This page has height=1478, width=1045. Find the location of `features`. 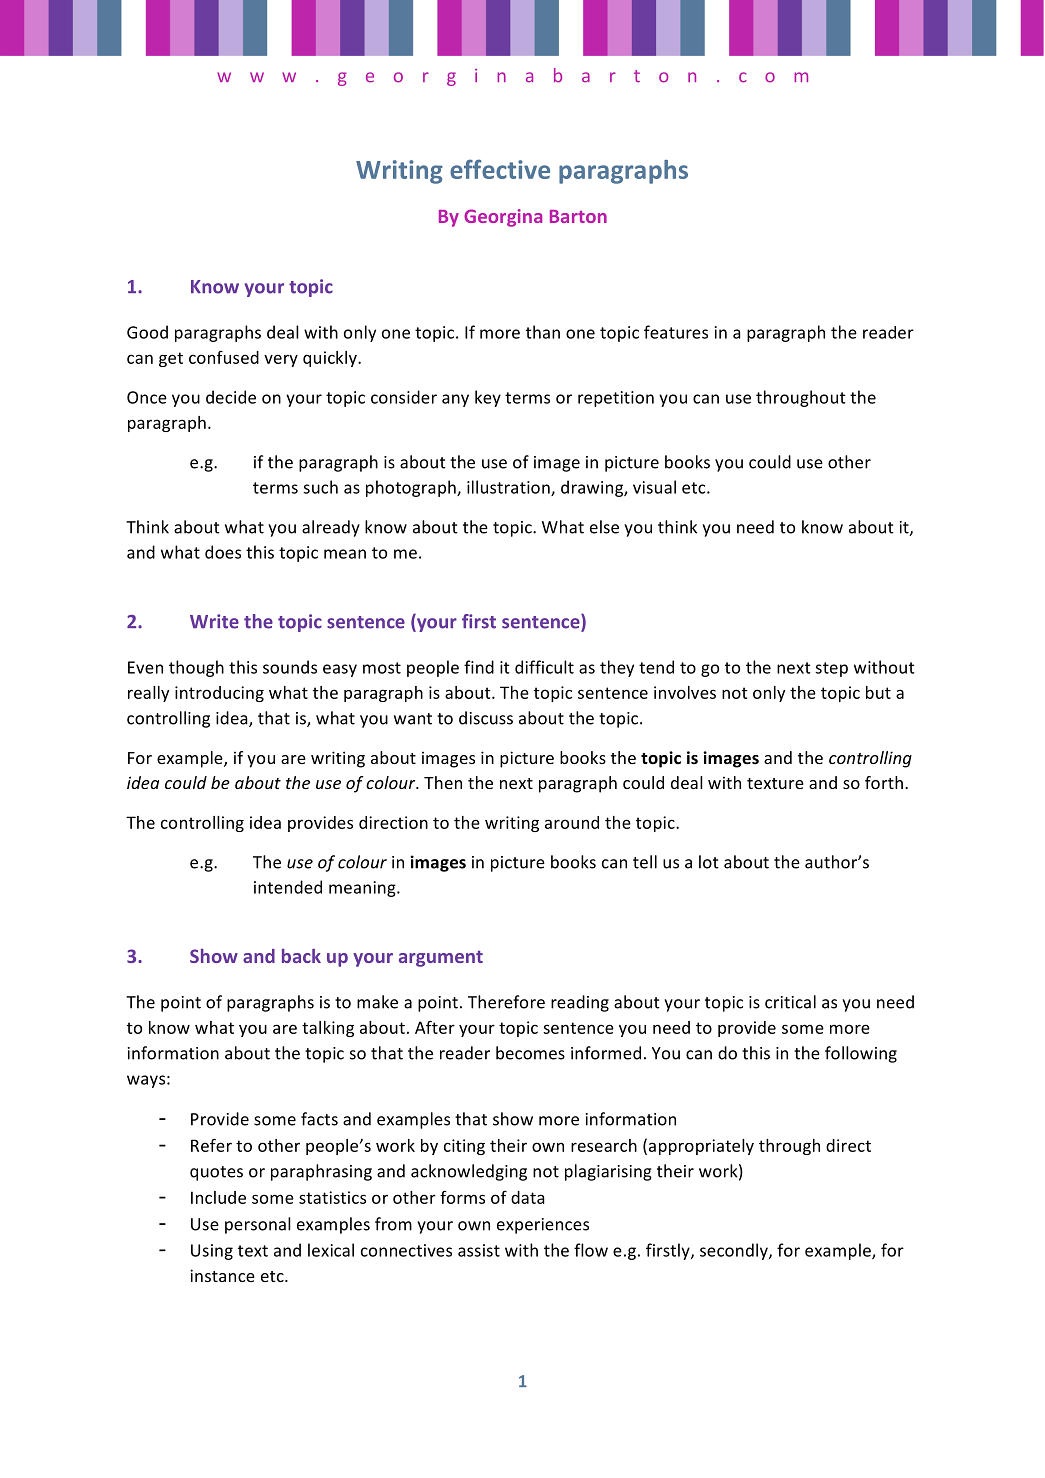

features is located at coordinates (676, 332).
